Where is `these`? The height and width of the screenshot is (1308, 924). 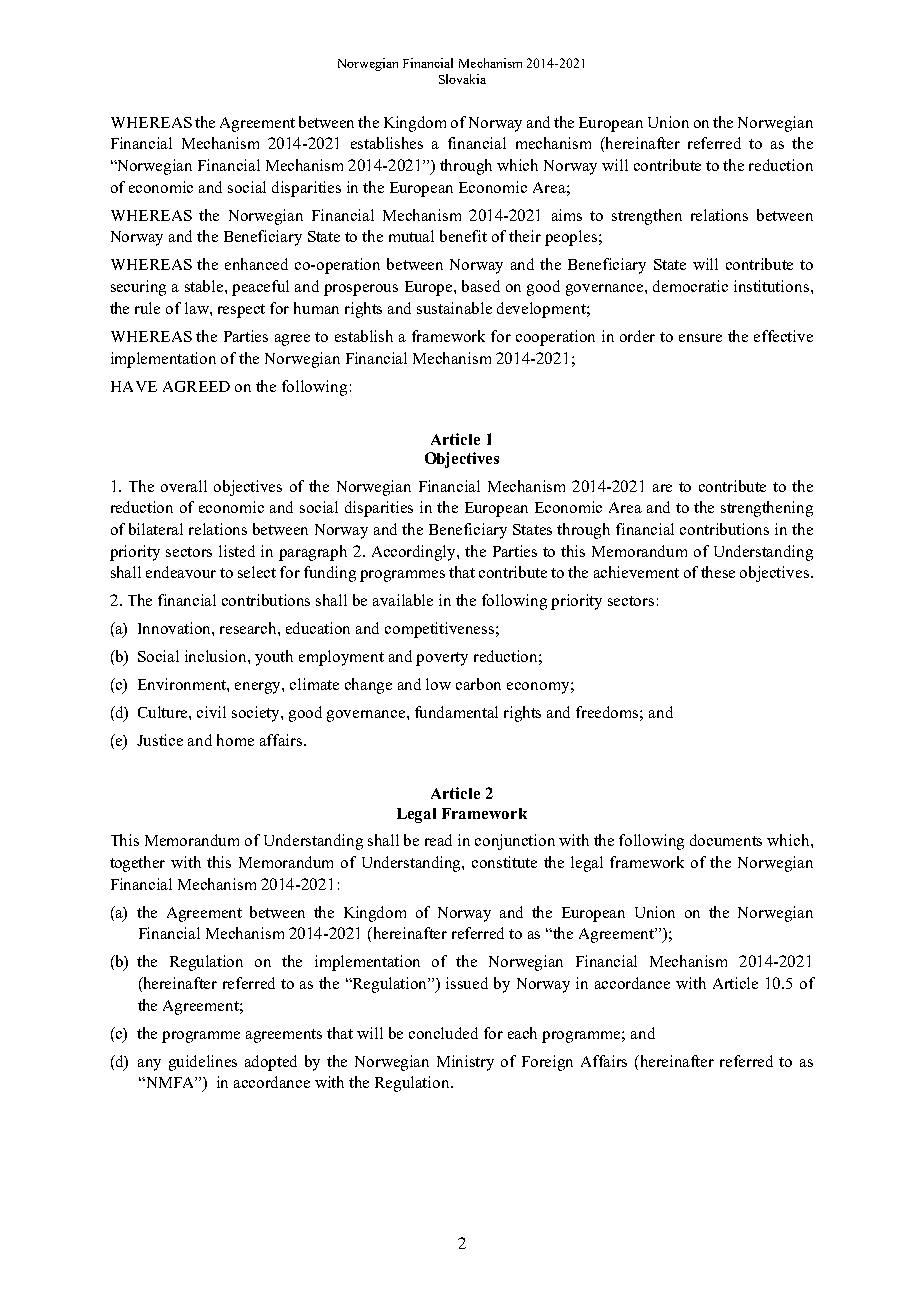 these is located at coordinates (718, 572).
